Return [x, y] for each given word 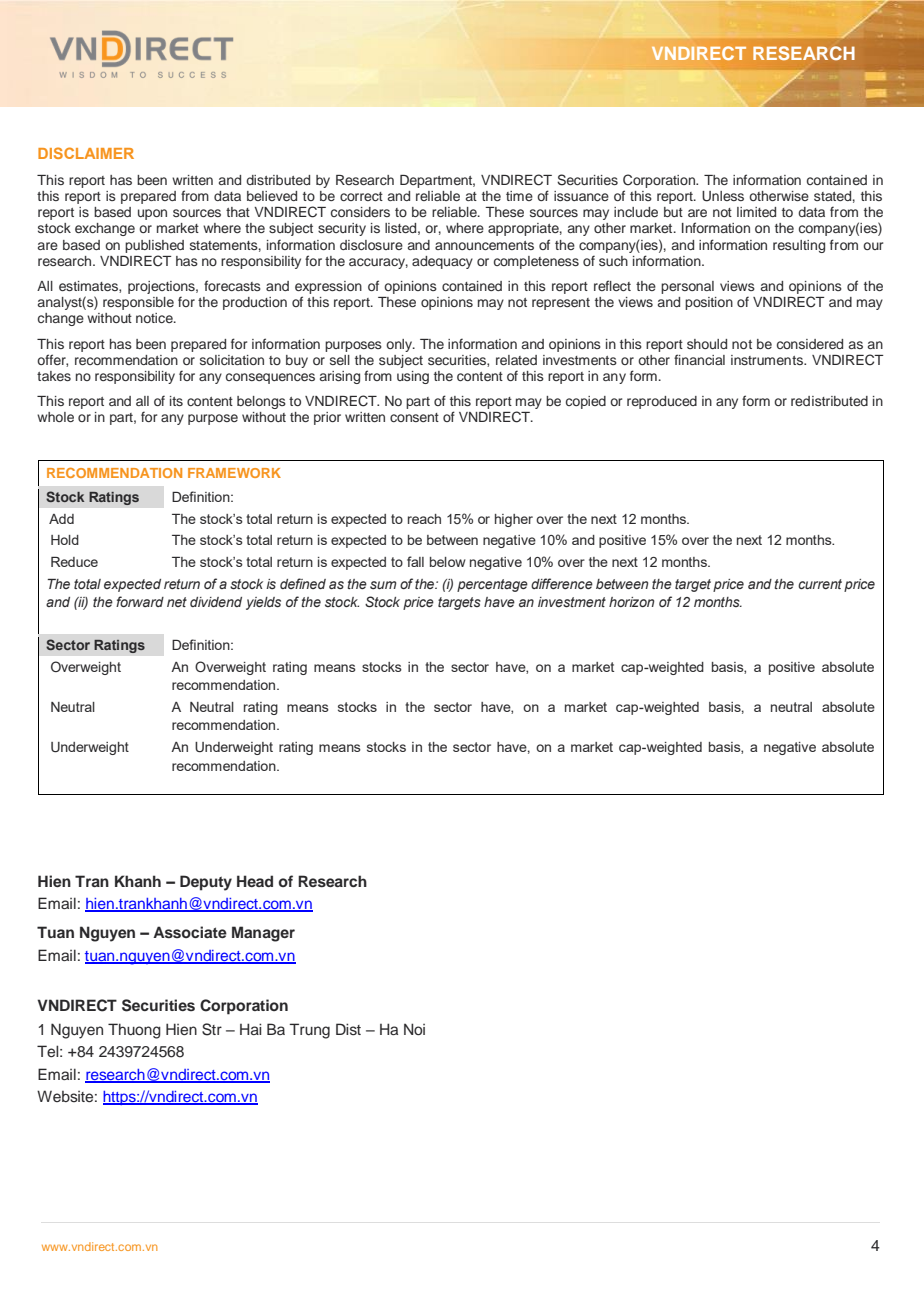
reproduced [662, 402]
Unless [723, 196]
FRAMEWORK [234, 473]
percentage [492, 585]
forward [140, 601]
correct [361, 196]
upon [152, 214]
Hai [250, 1029]
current [820, 584]
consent [414, 417]
